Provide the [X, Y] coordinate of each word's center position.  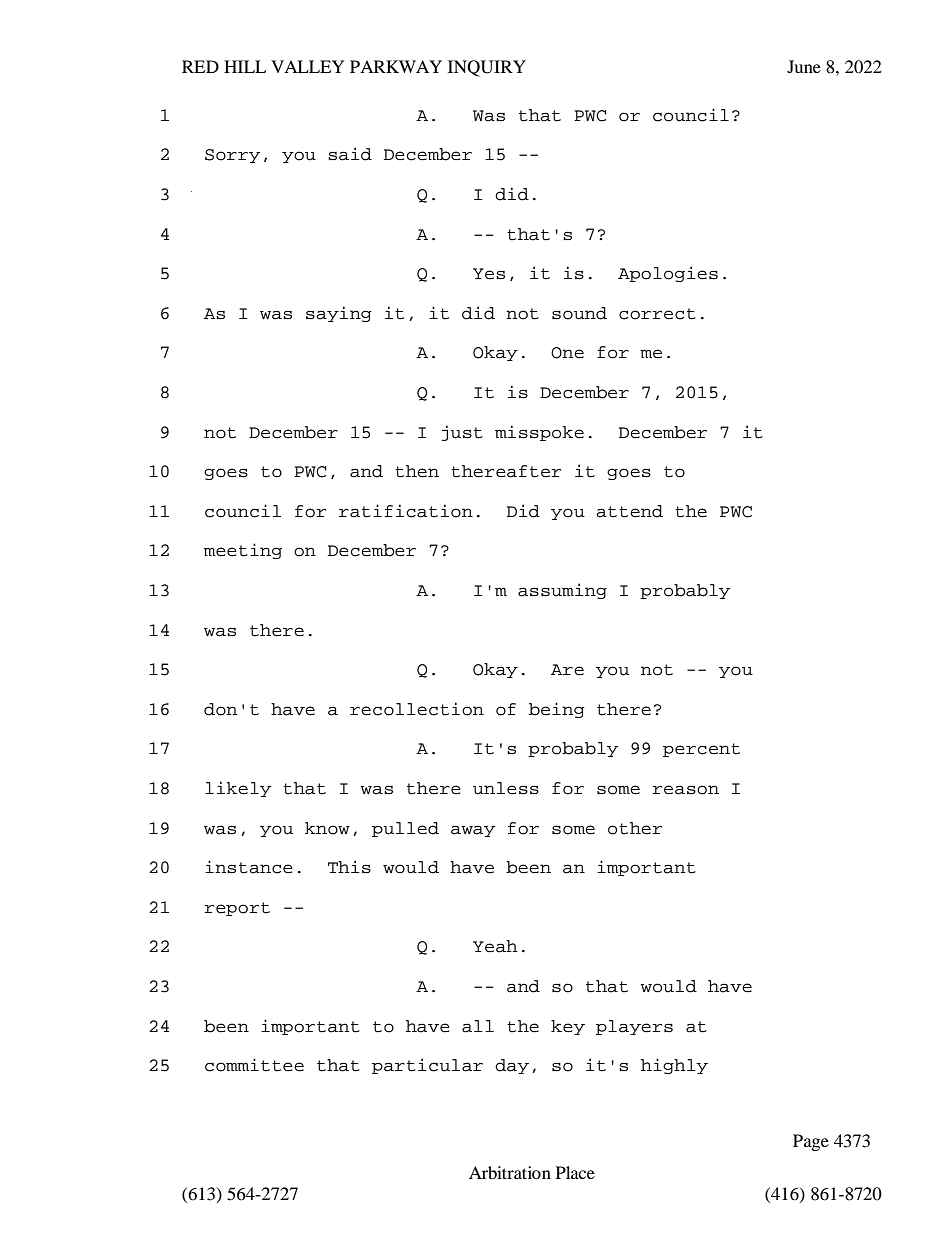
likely [238, 789]
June [804, 66]
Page [811, 1142]
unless [506, 788]
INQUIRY [487, 68]
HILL [245, 66]
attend [629, 511]
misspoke [539, 433]
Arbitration [510, 1172]
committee [254, 1065]
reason [686, 790]
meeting [243, 551]
